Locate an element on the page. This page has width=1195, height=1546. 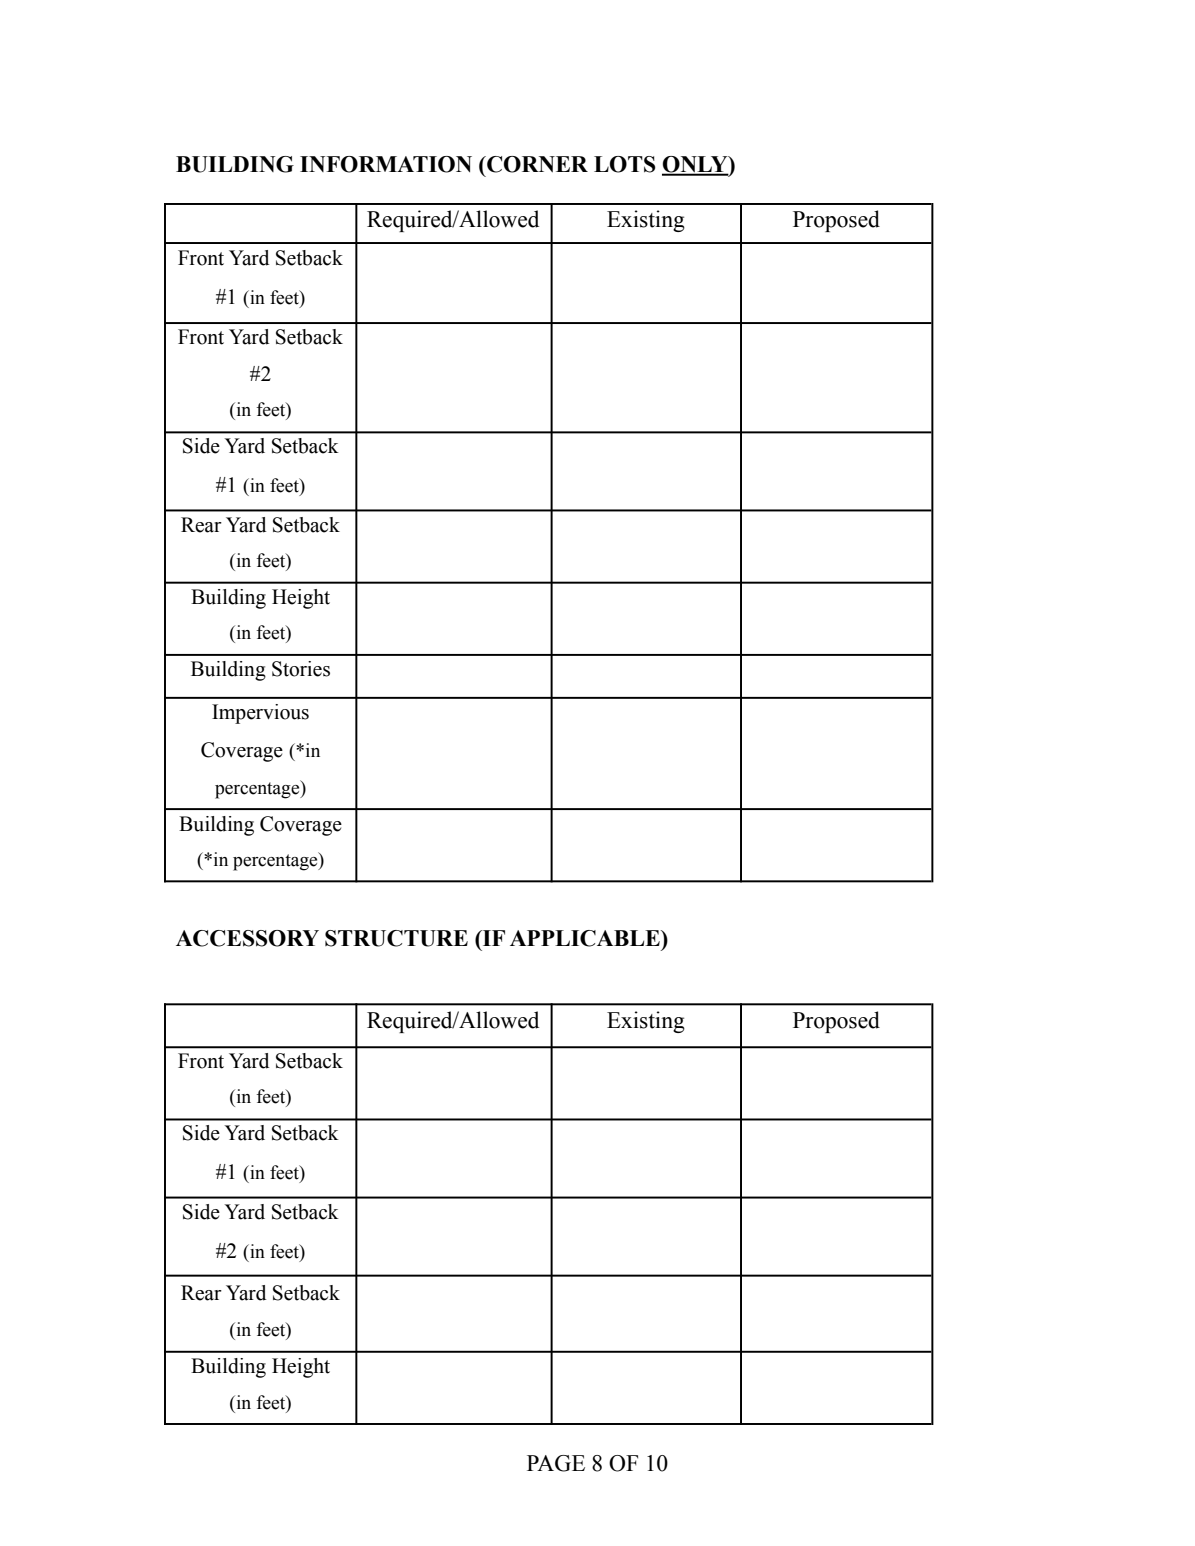
Impervious is located at coordinates (260, 714).
